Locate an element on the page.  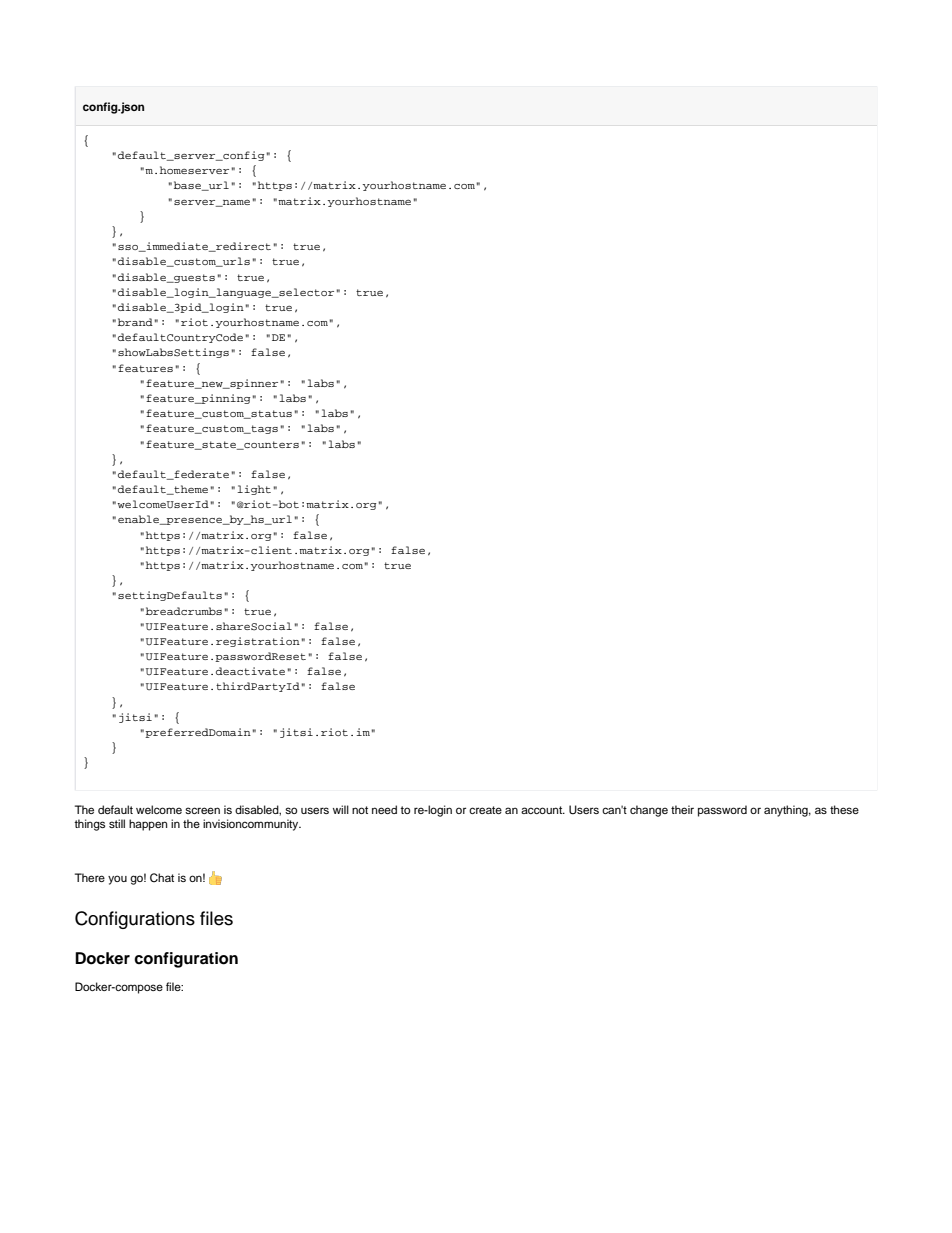
these is located at coordinates (844, 809).
